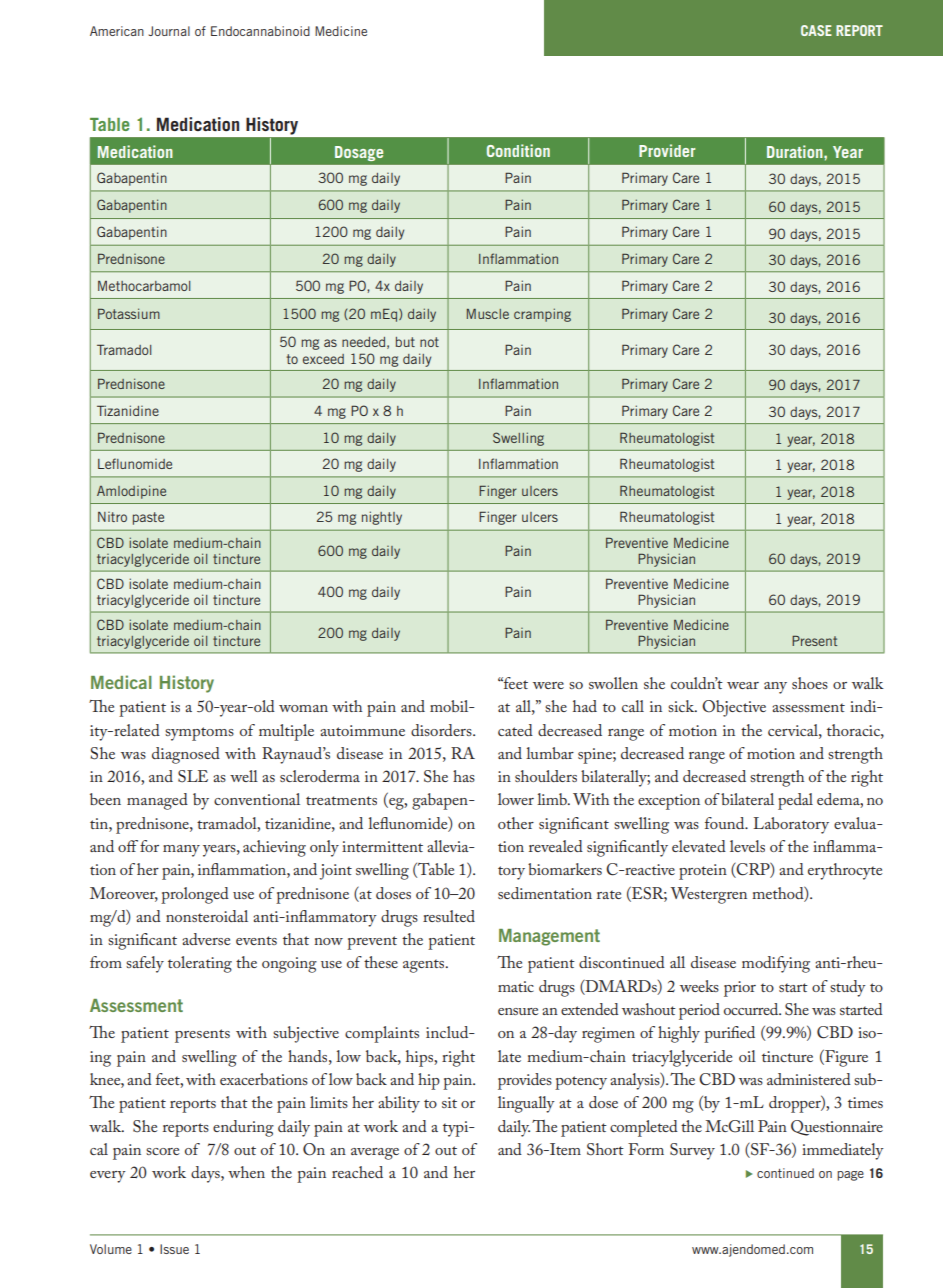 The height and width of the image is (1288, 943). Describe the element at coordinates (382, 518) in the image. I see `nightly` at that location.
